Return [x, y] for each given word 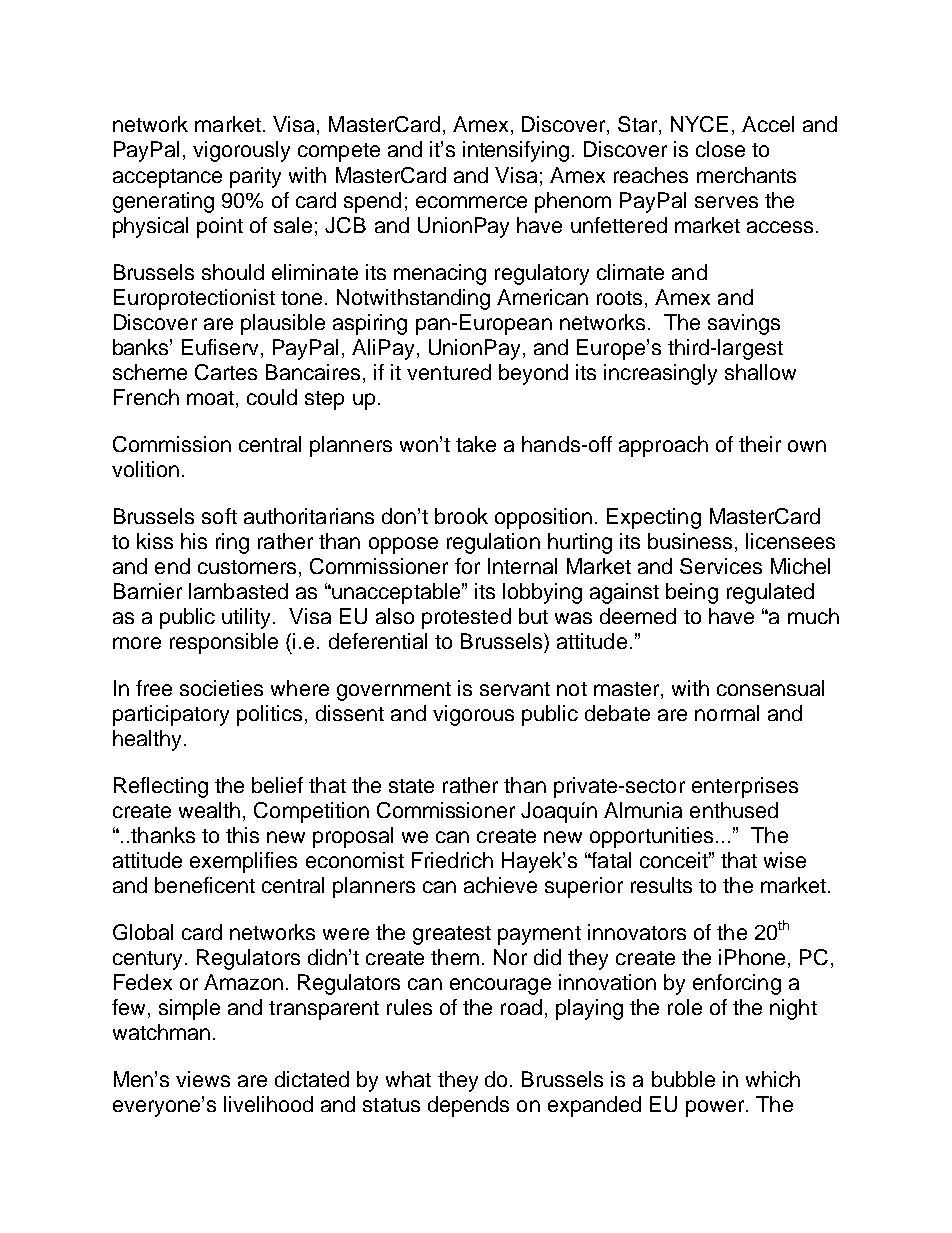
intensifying [516, 151]
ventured [449, 372]
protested [466, 618]
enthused [734, 810]
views [203, 1079]
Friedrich [452, 860]
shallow [760, 372]
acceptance [167, 178]
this [242, 835]
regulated [770, 593]
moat [210, 398]
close [720, 149]
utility [248, 618]
